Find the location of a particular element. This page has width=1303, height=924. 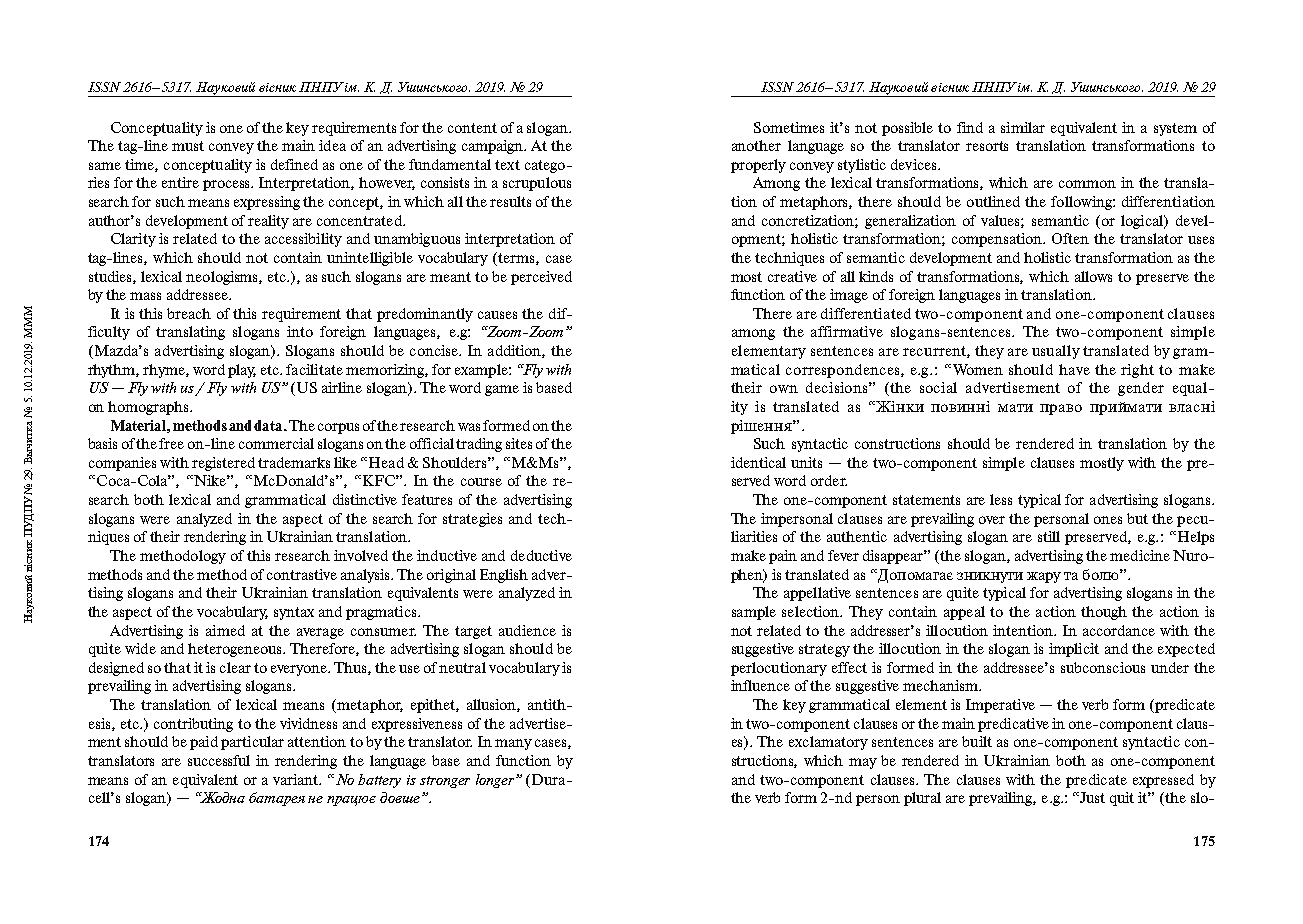

another is located at coordinates (756, 145).
